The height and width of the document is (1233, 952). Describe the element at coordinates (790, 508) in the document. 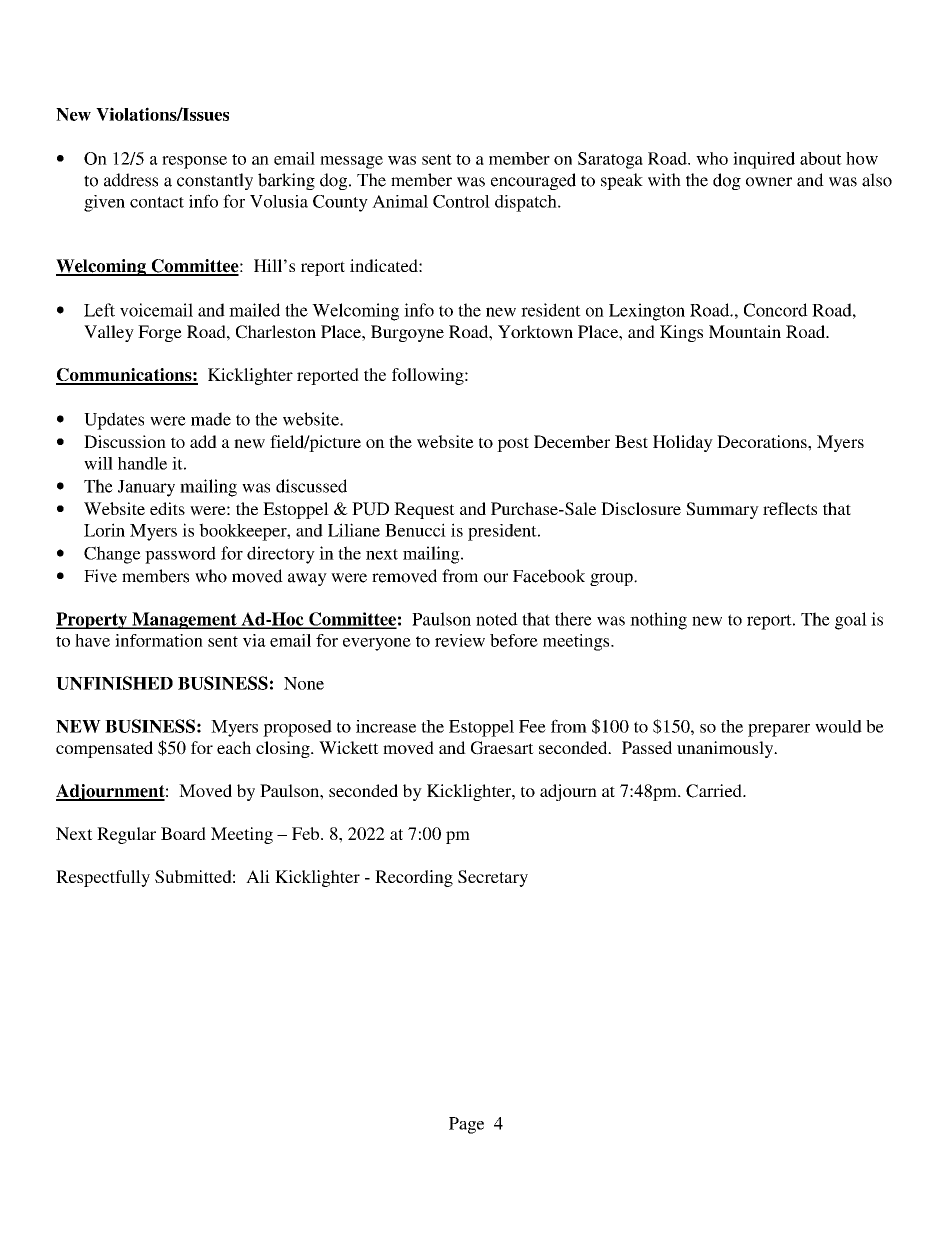

I see `reflects` at that location.
